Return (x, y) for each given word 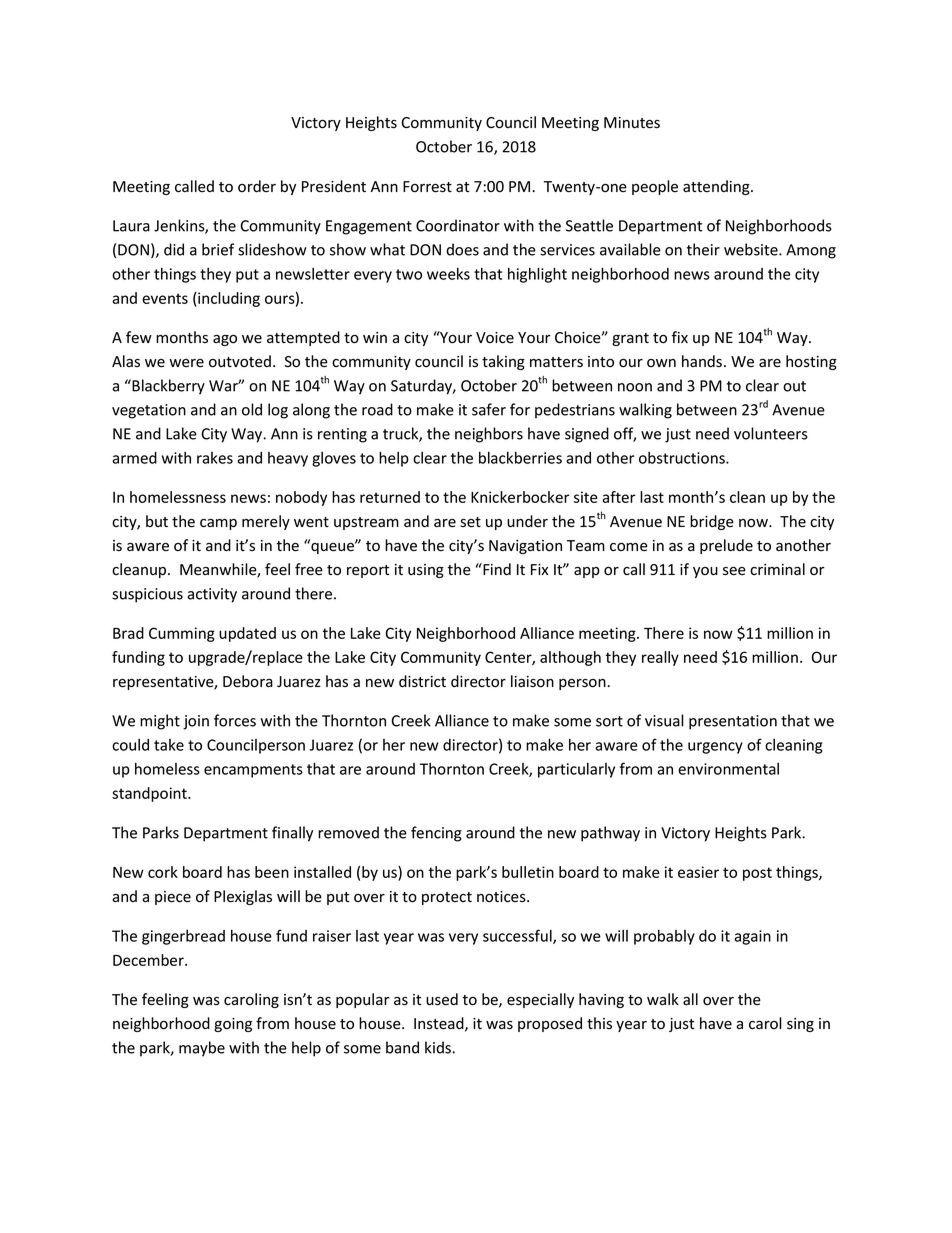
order (257, 186)
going (233, 1025)
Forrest (427, 187)
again (752, 937)
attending (717, 187)
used (442, 999)
